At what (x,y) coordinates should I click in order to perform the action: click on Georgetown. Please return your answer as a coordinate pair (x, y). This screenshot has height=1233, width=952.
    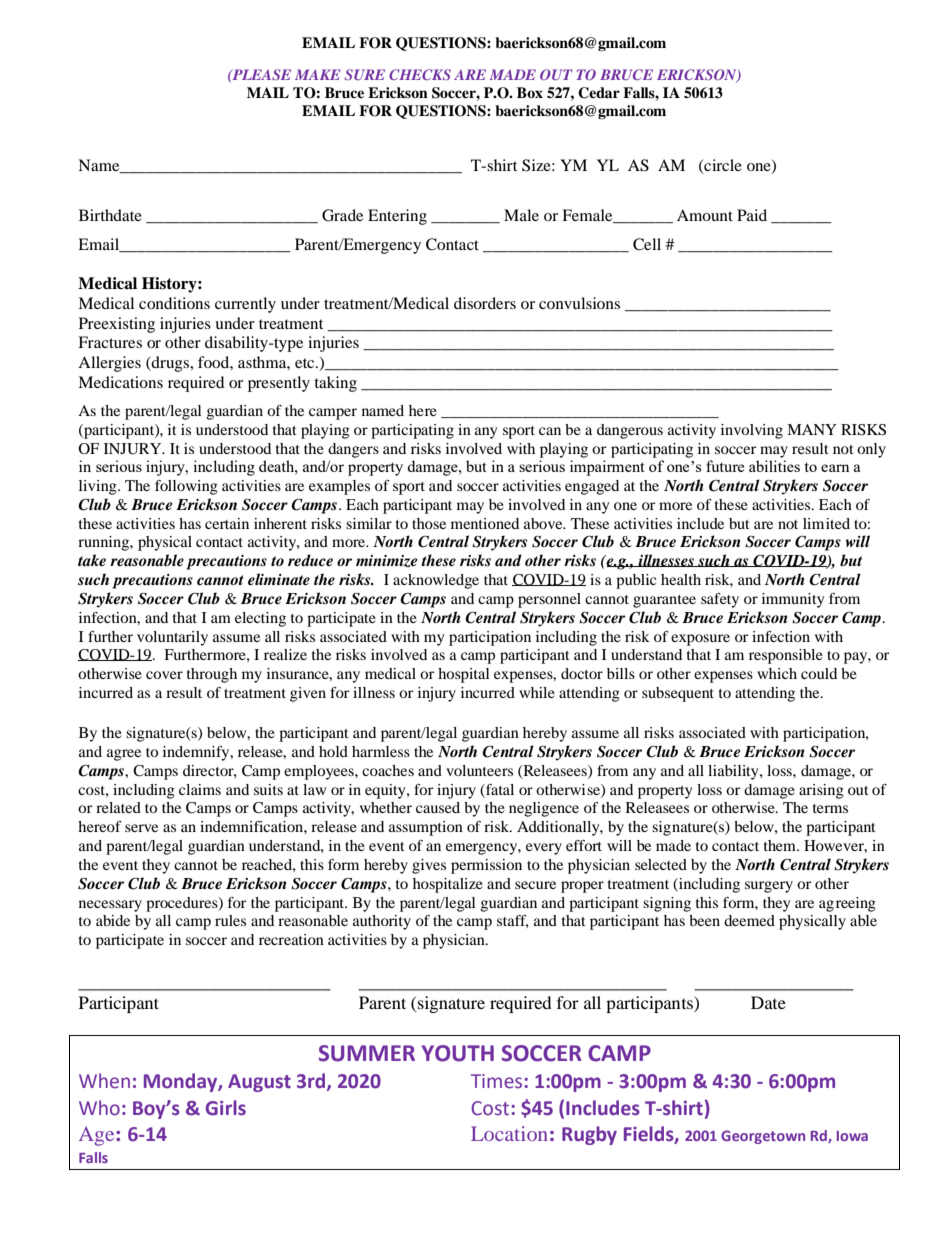
    Looking at the image, I should click on (763, 1137).
